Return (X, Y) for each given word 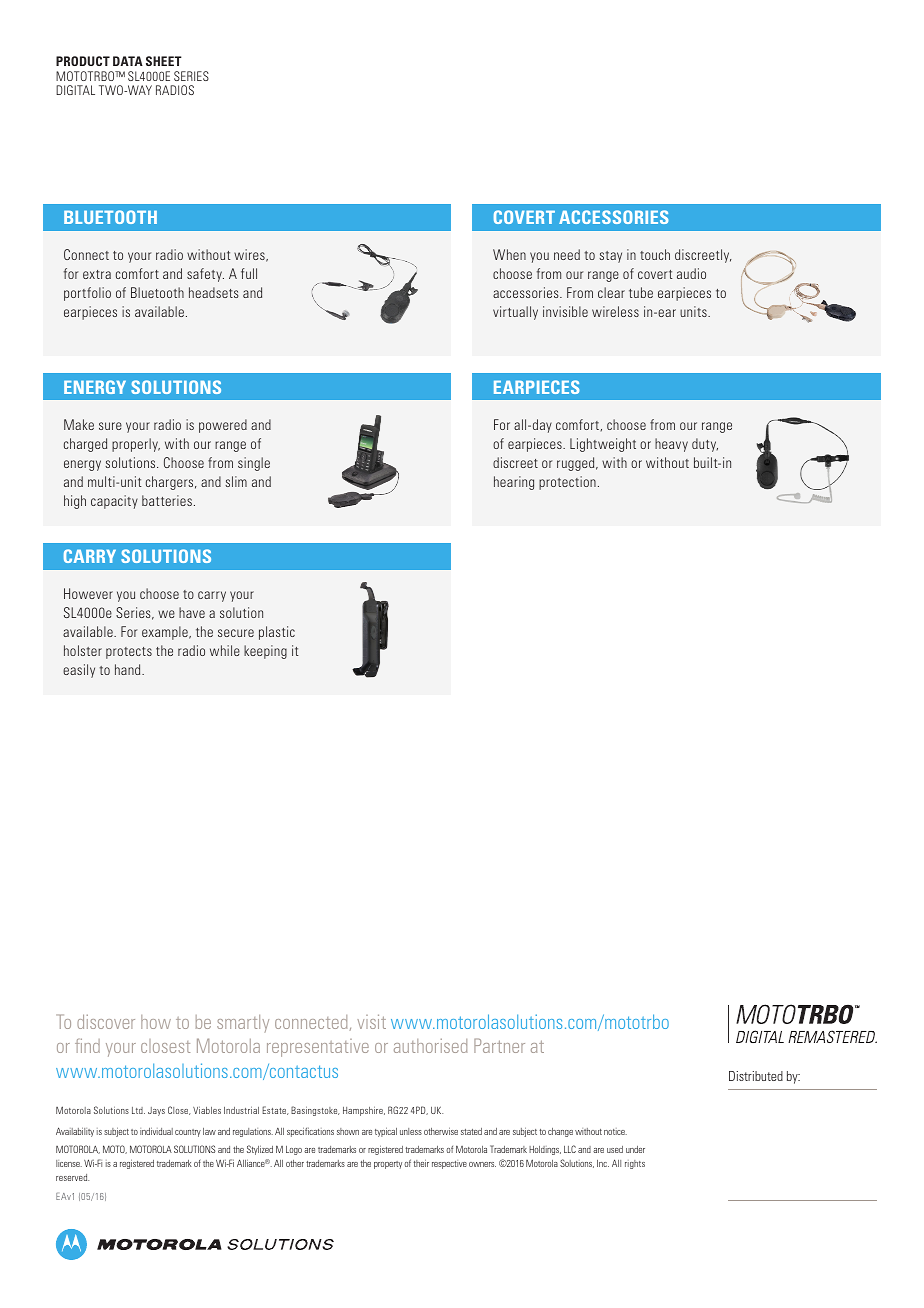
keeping (265, 652)
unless (411, 1131)
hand (129, 669)
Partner (499, 1045)
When (509, 254)
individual (156, 1131)
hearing (514, 483)
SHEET (164, 61)
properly (136, 445)
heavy (671, 445)
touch (655, 254)
